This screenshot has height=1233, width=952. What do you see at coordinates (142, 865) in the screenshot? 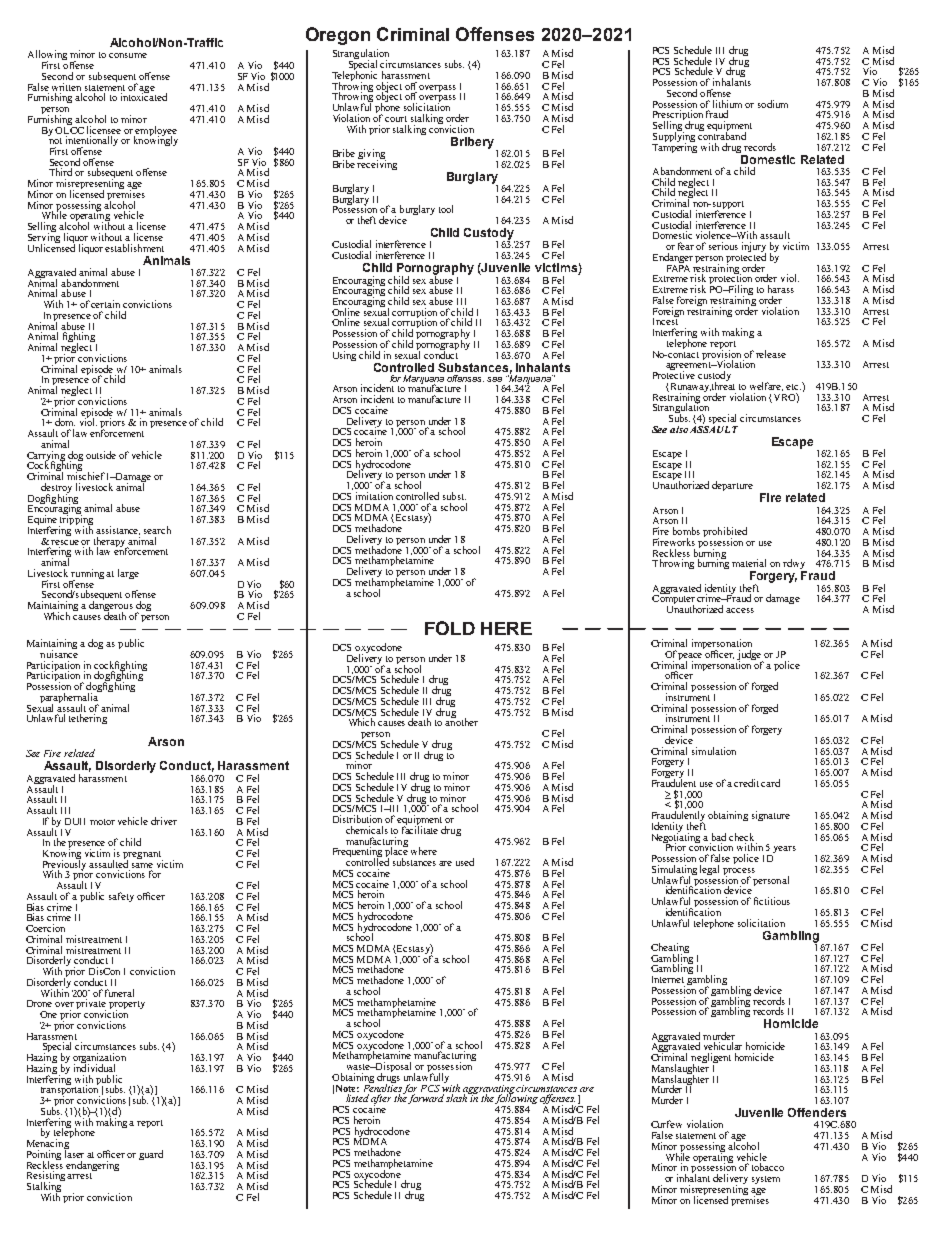
I see `same` at bounding box center [142, 865].
